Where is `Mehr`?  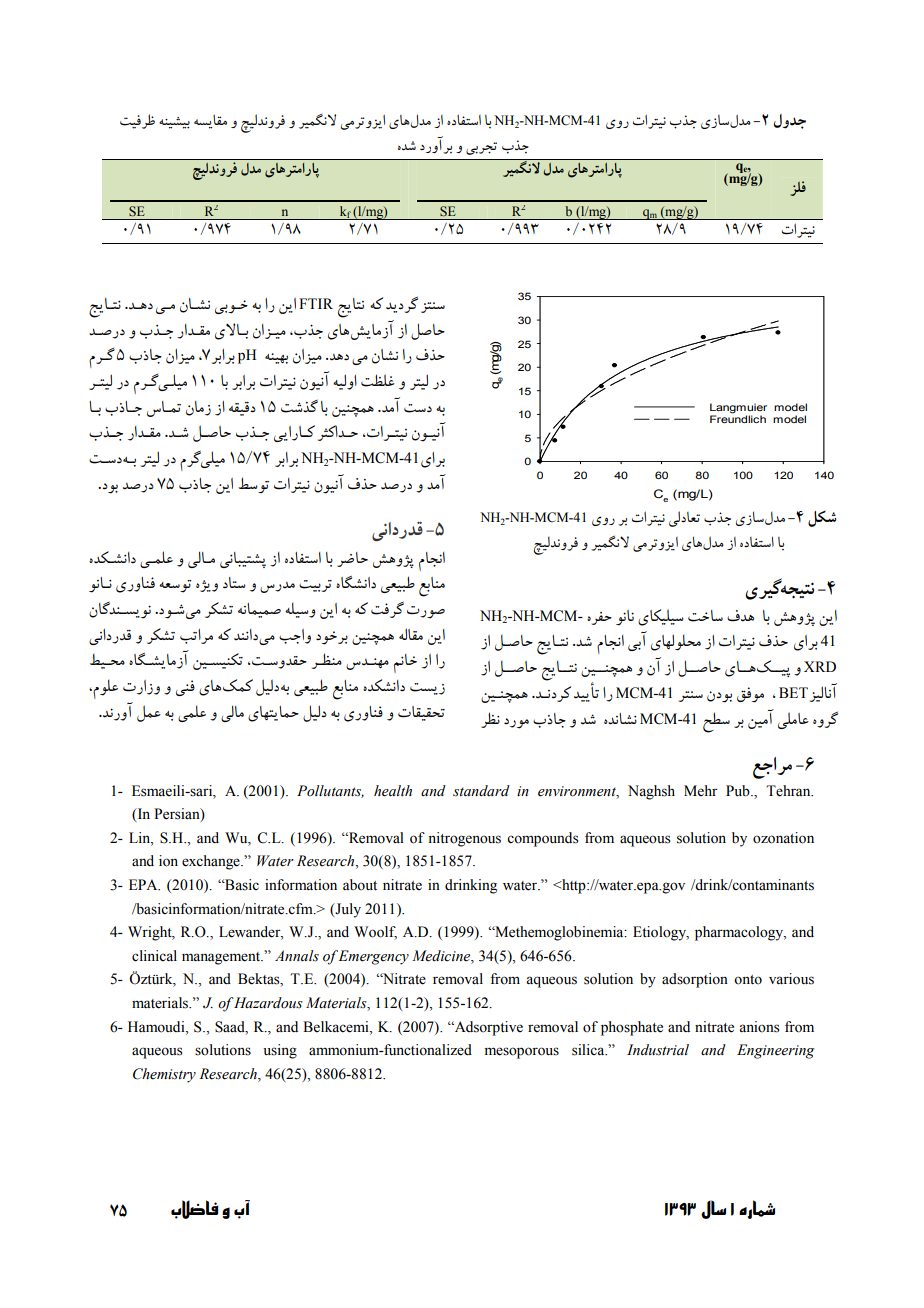
Mehr is located at coordinates (701, 791).
